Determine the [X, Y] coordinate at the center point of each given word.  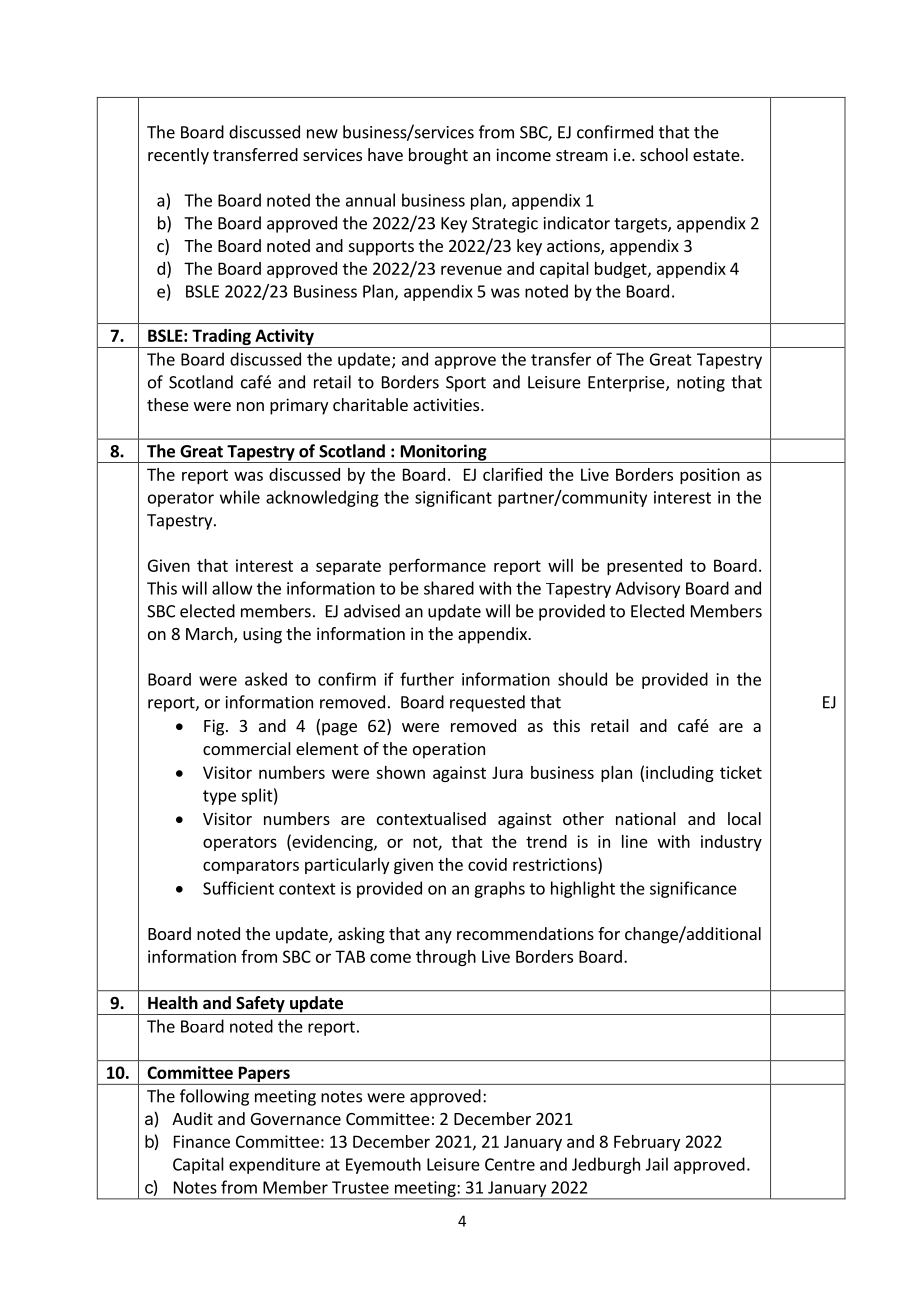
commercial [247, 748]
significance [693, 889]
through [446, 958]
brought [438, 156]
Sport [466, 384]
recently [178, 156]
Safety [260, 1005]
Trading [221, 338]
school [664, 154]
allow [232, 588]
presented [644, 567]
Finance [202, 1141]
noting [701, 384]
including [680, 774]
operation [449, 750]
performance [437, 566]
